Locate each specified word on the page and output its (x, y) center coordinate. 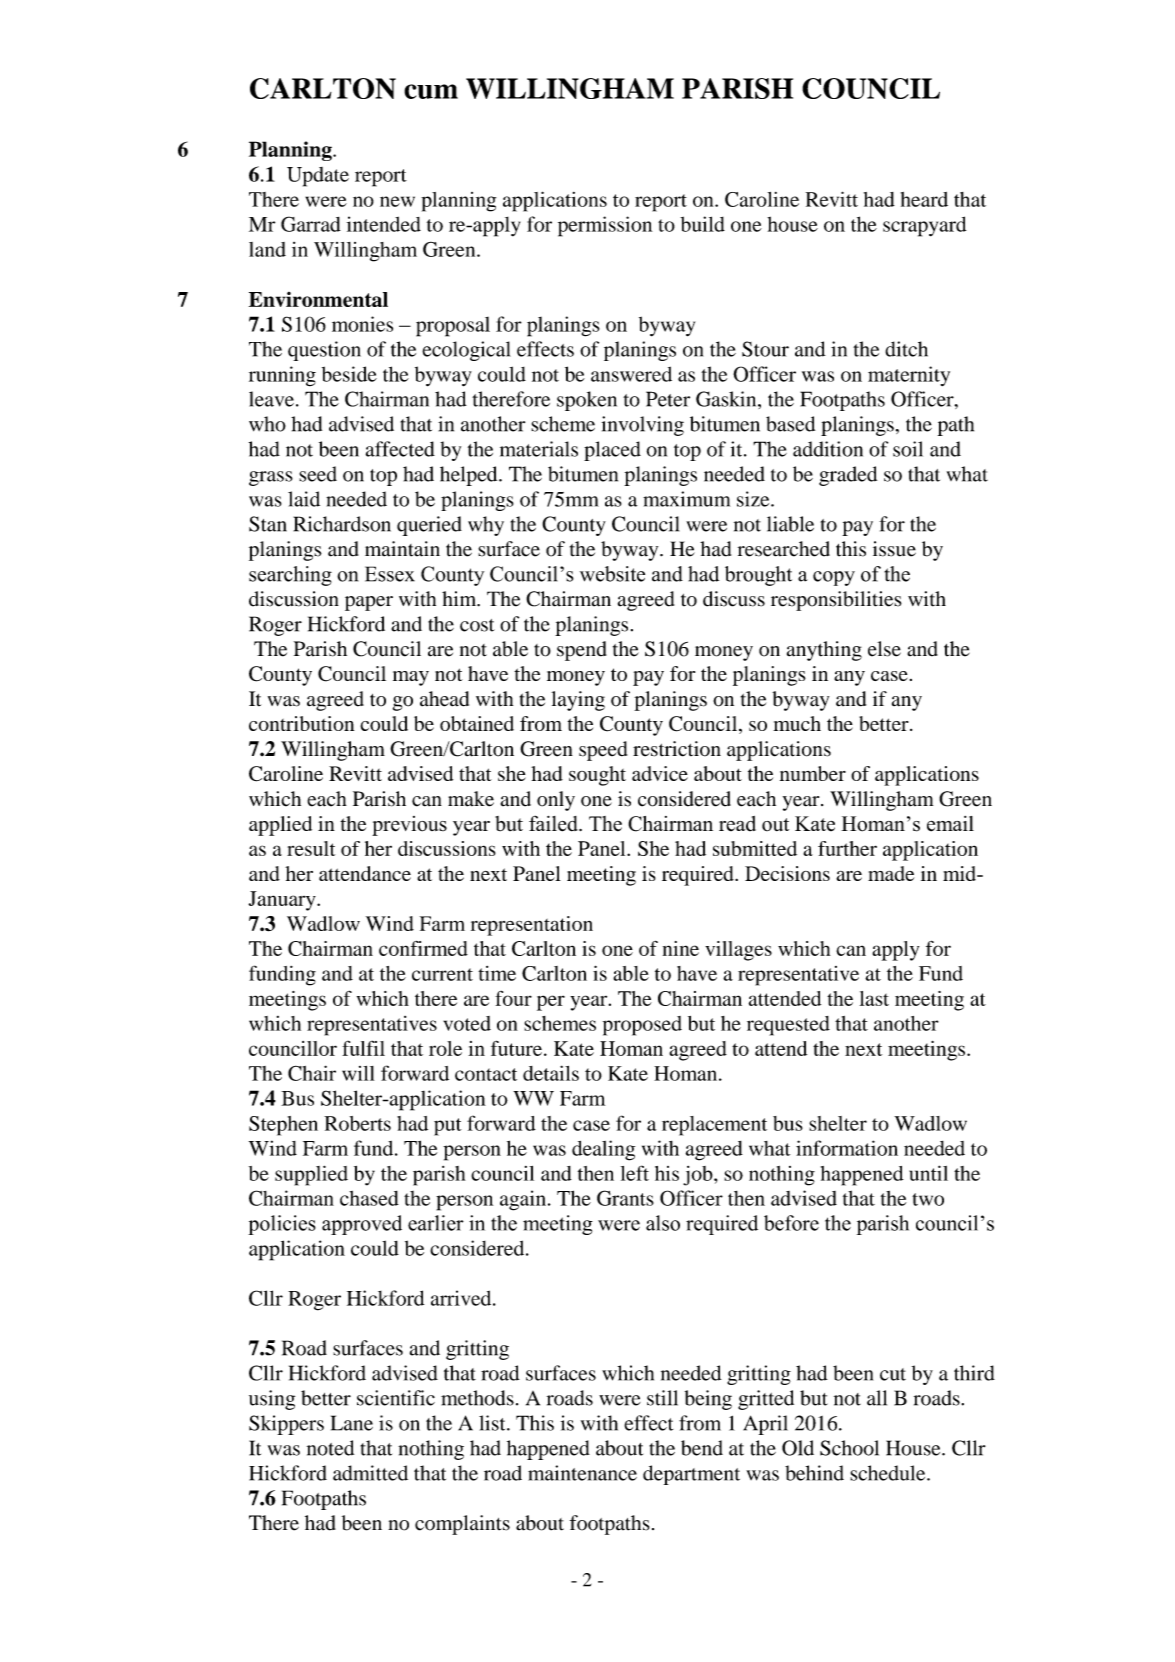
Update (318, 177)
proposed (642, 1026)
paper (369, 603)
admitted (370, 1473)
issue (894, 549)
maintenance (582, 1473)
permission (605, 226)
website (612, 574)
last (874, 998)
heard (924, 199)
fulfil (363, 1048)
